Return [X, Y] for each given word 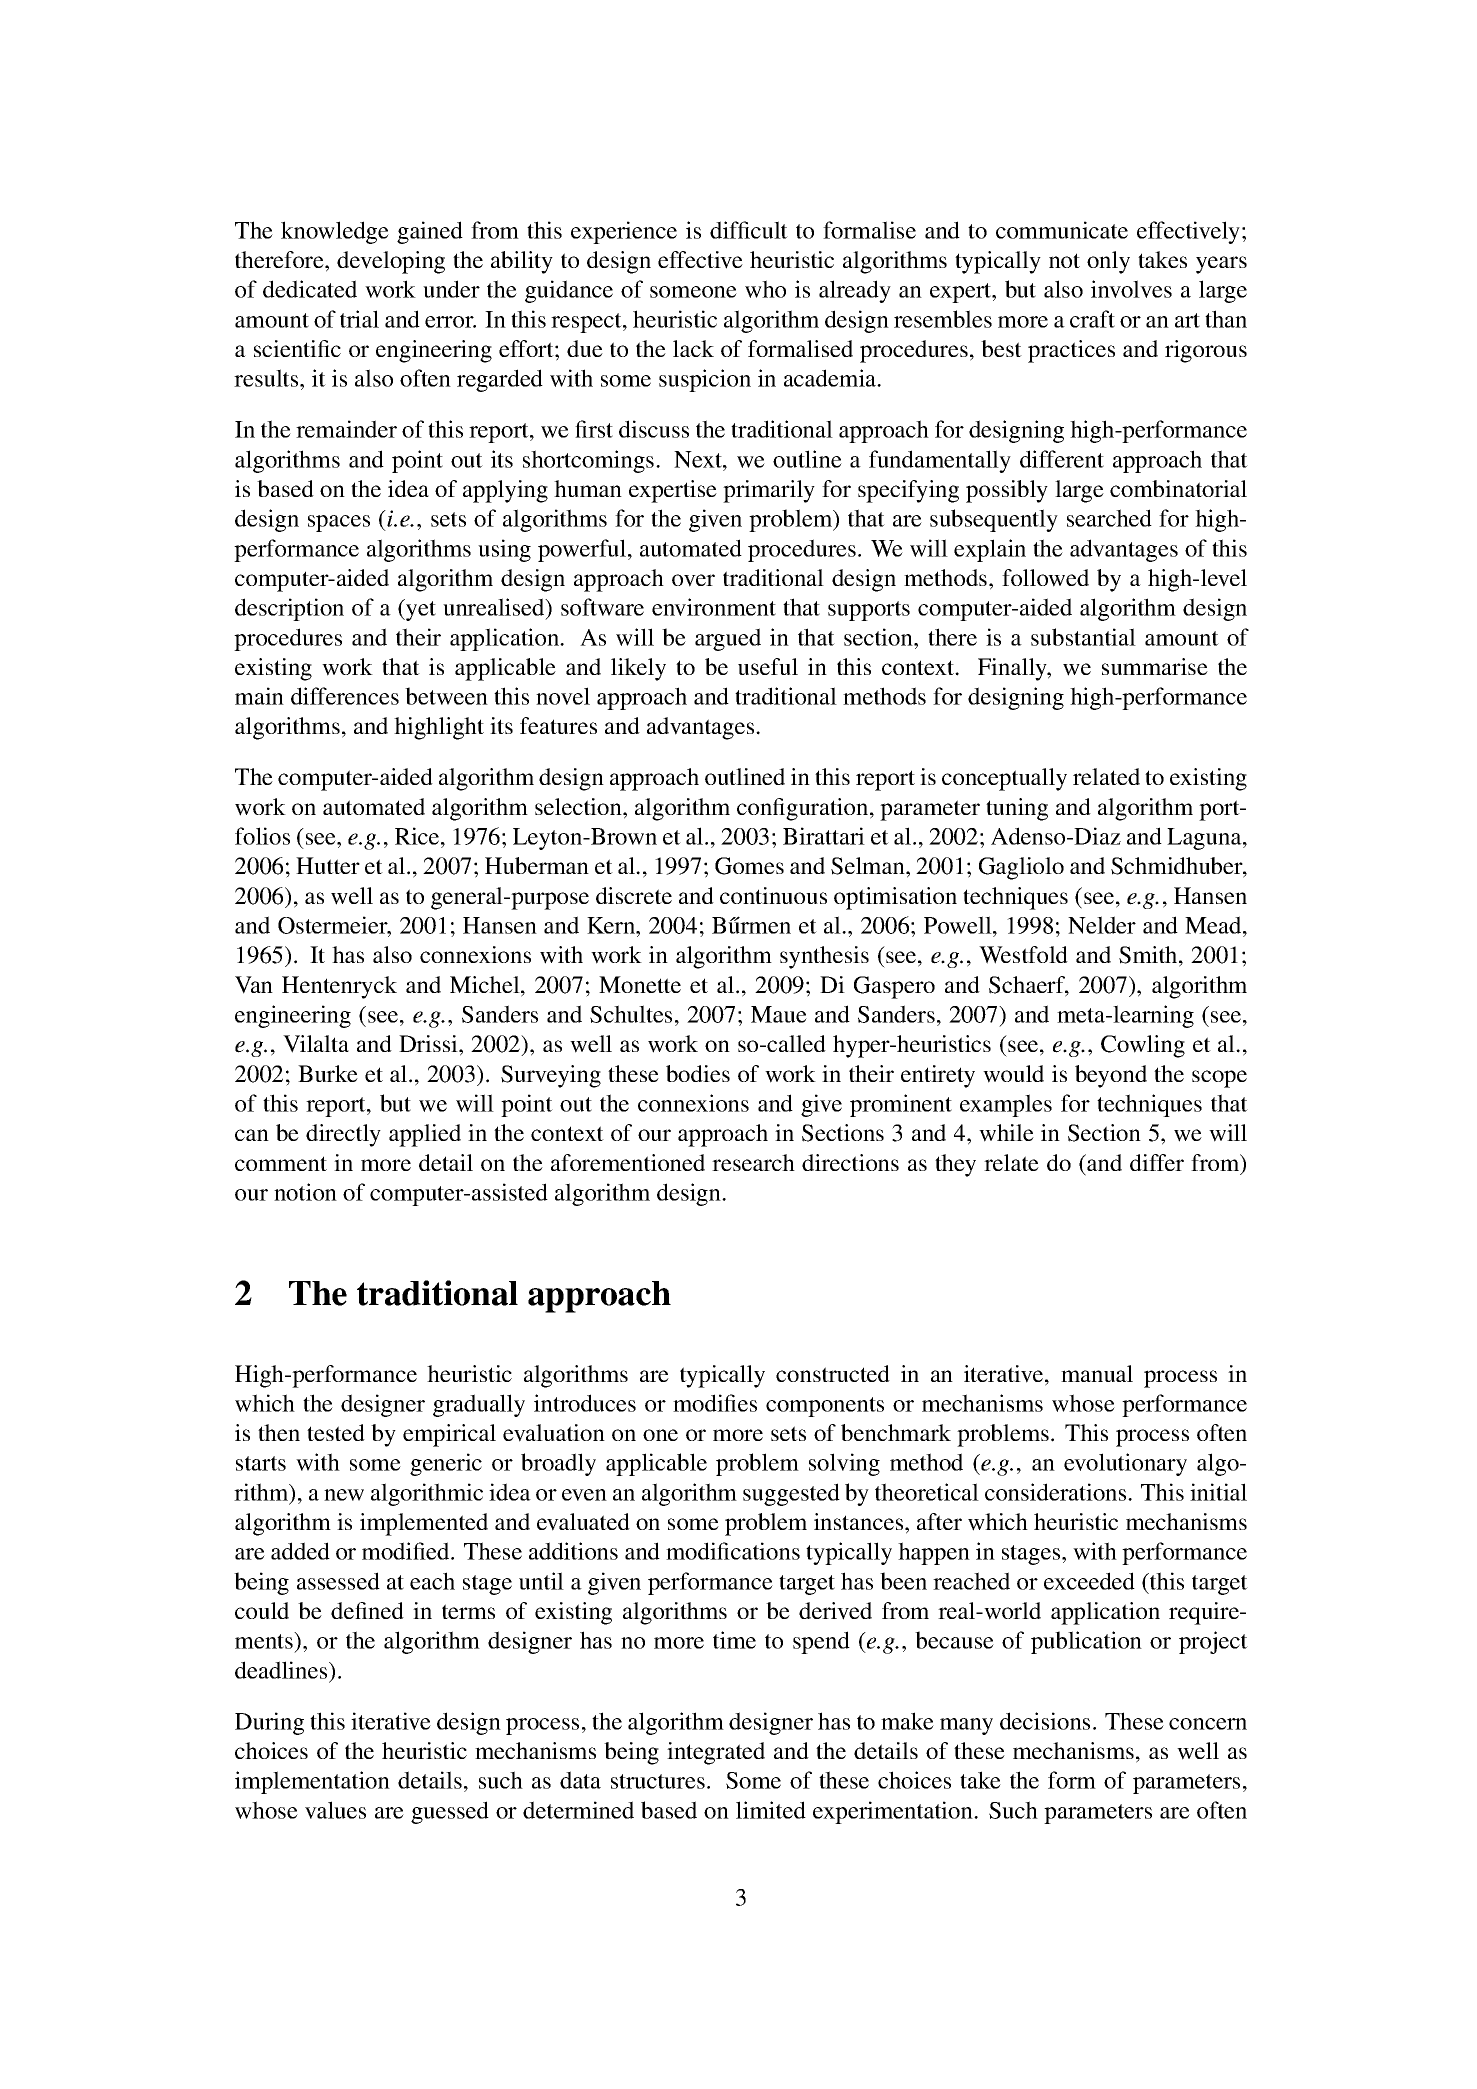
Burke [328, 1073]
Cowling [1143, 1046]
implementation [312, 1782]
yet [420, 610]
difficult [749, 230]
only [1108, 262]
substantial [1083, 637]
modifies [715, 1403]
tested [336, 1432]
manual [1097, 1373]
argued [728, 639]
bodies [698, 1073]
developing [391, 262]
